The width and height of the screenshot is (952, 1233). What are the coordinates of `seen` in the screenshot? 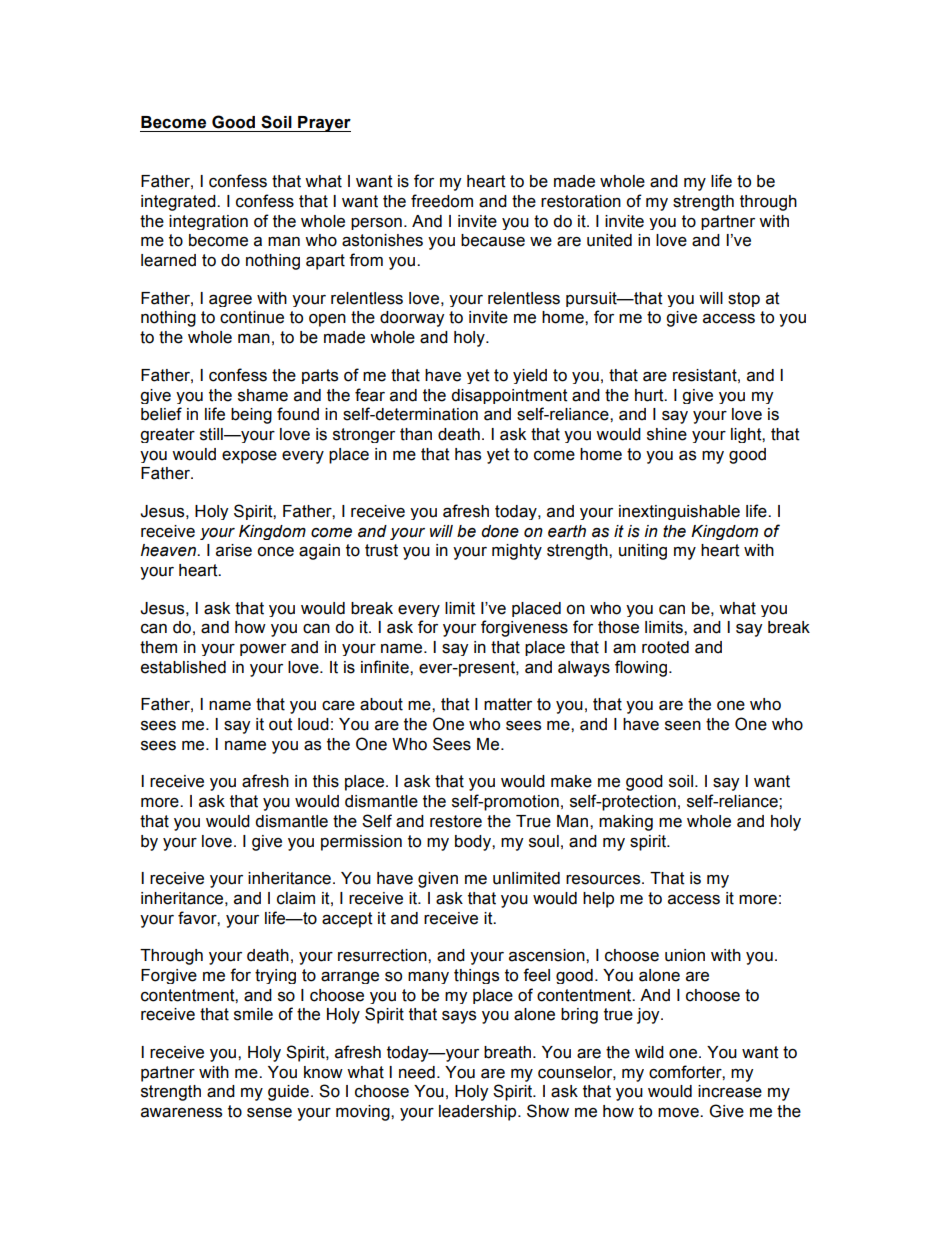 It's located at (683, 726).
